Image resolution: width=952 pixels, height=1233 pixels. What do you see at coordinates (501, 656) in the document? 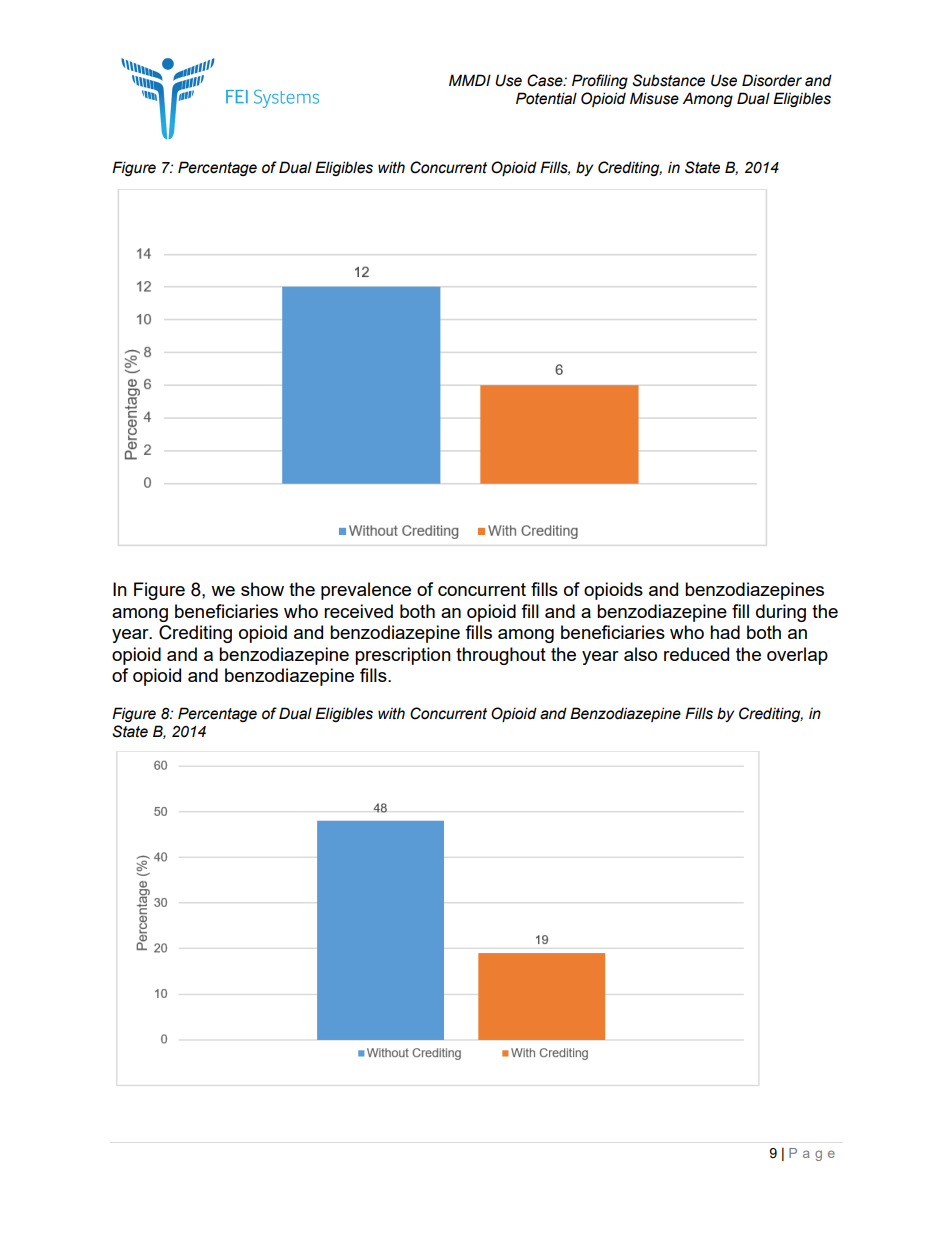
I see `throughout` at bounding box center [501, 656].
